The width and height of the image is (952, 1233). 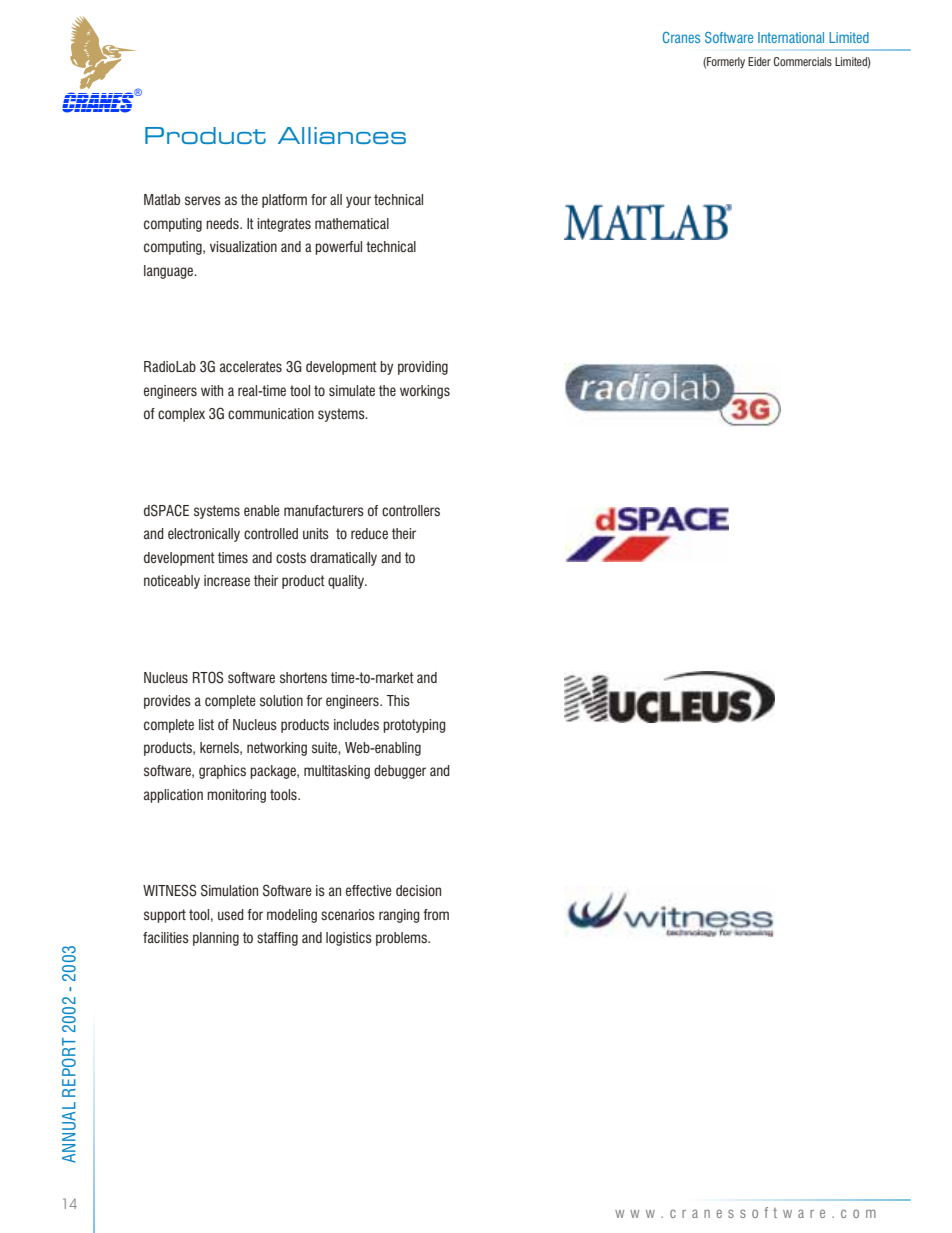 I want to click on Eider, so click(x=759, y=61).
